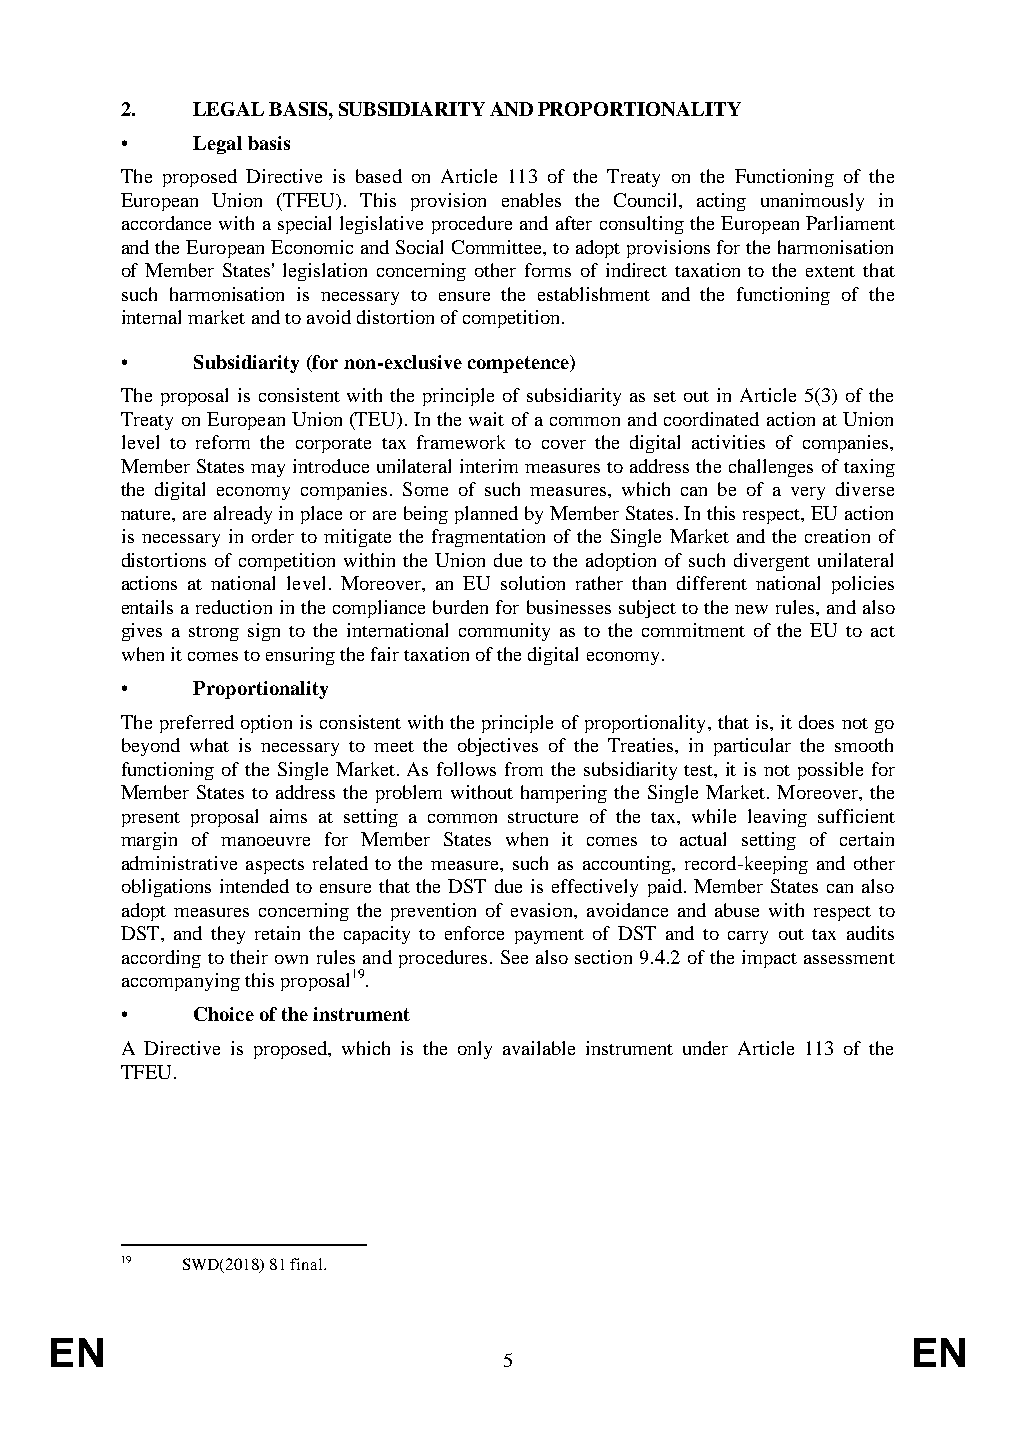  I want to click on challenges, so click(771, 468).
